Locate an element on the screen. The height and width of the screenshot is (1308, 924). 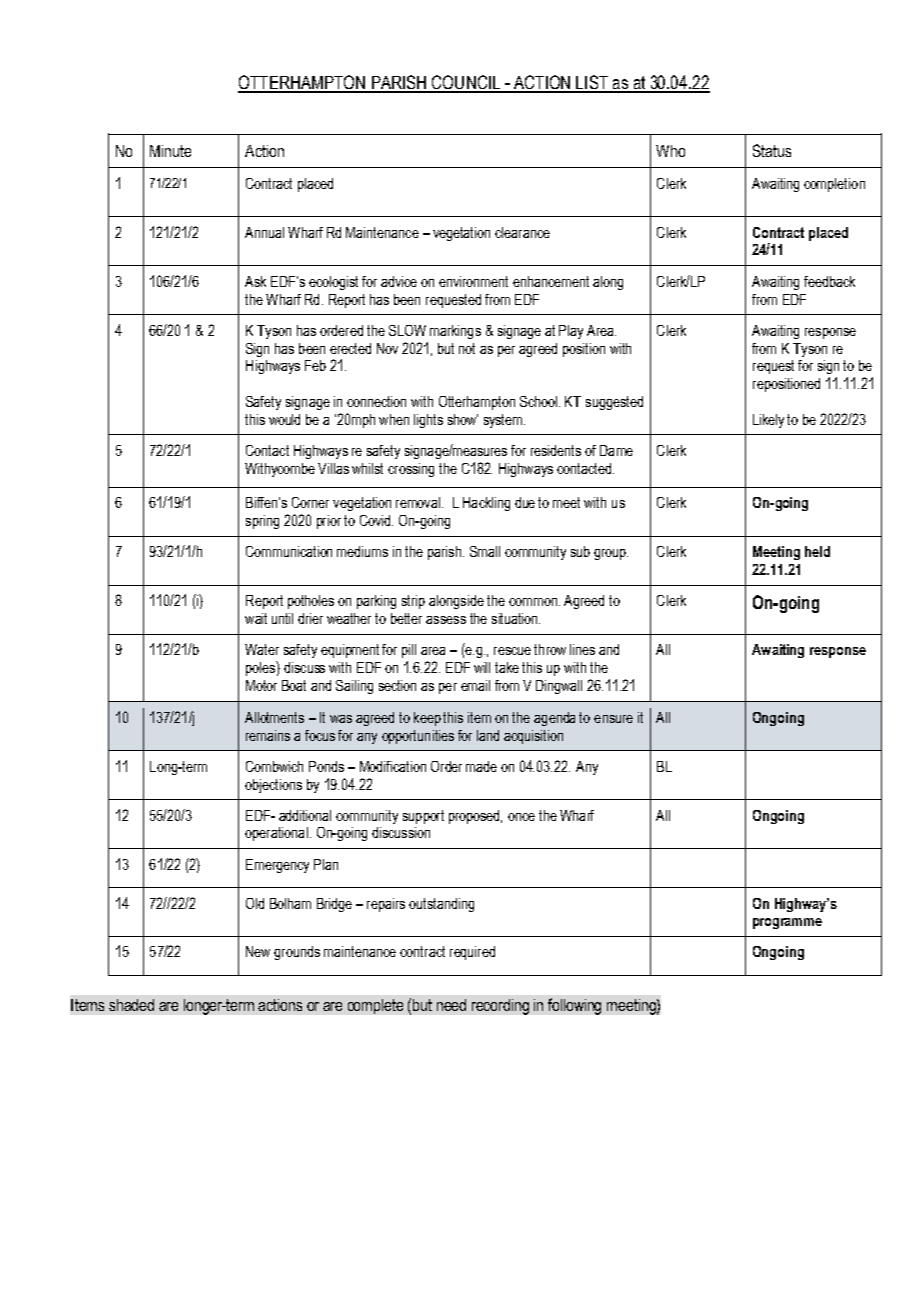
email is located at coordinates (475, 685).
